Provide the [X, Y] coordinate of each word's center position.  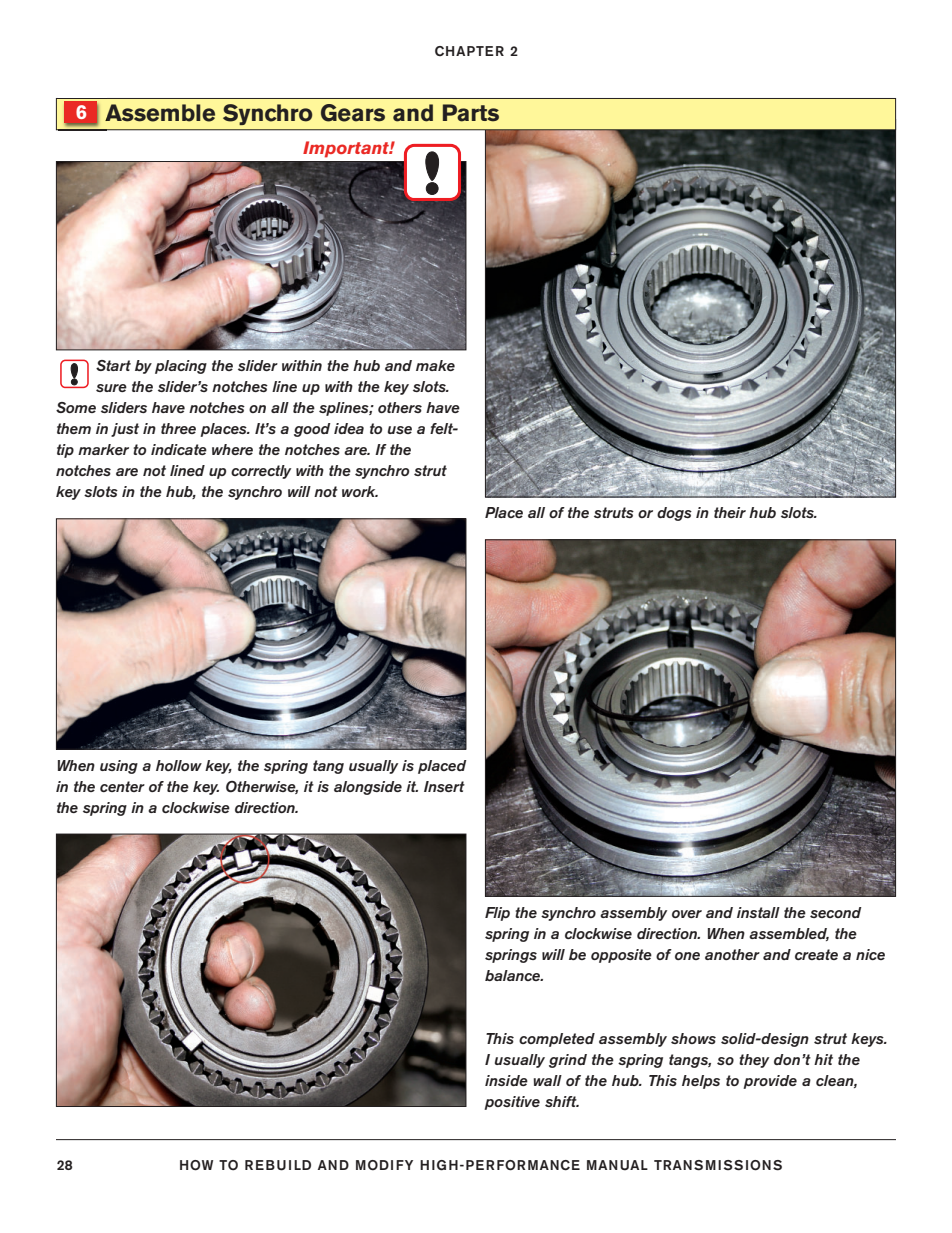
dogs [674, 514]
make [435, 365]
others [400, 407]
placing [181, 367]
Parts [471, 113]
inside [506, 1080]
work [360, 491]
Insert [444, 786]
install [758, 912]
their [730, 512]
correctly [261, 472]
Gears [353, 113]
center [122, 786]
